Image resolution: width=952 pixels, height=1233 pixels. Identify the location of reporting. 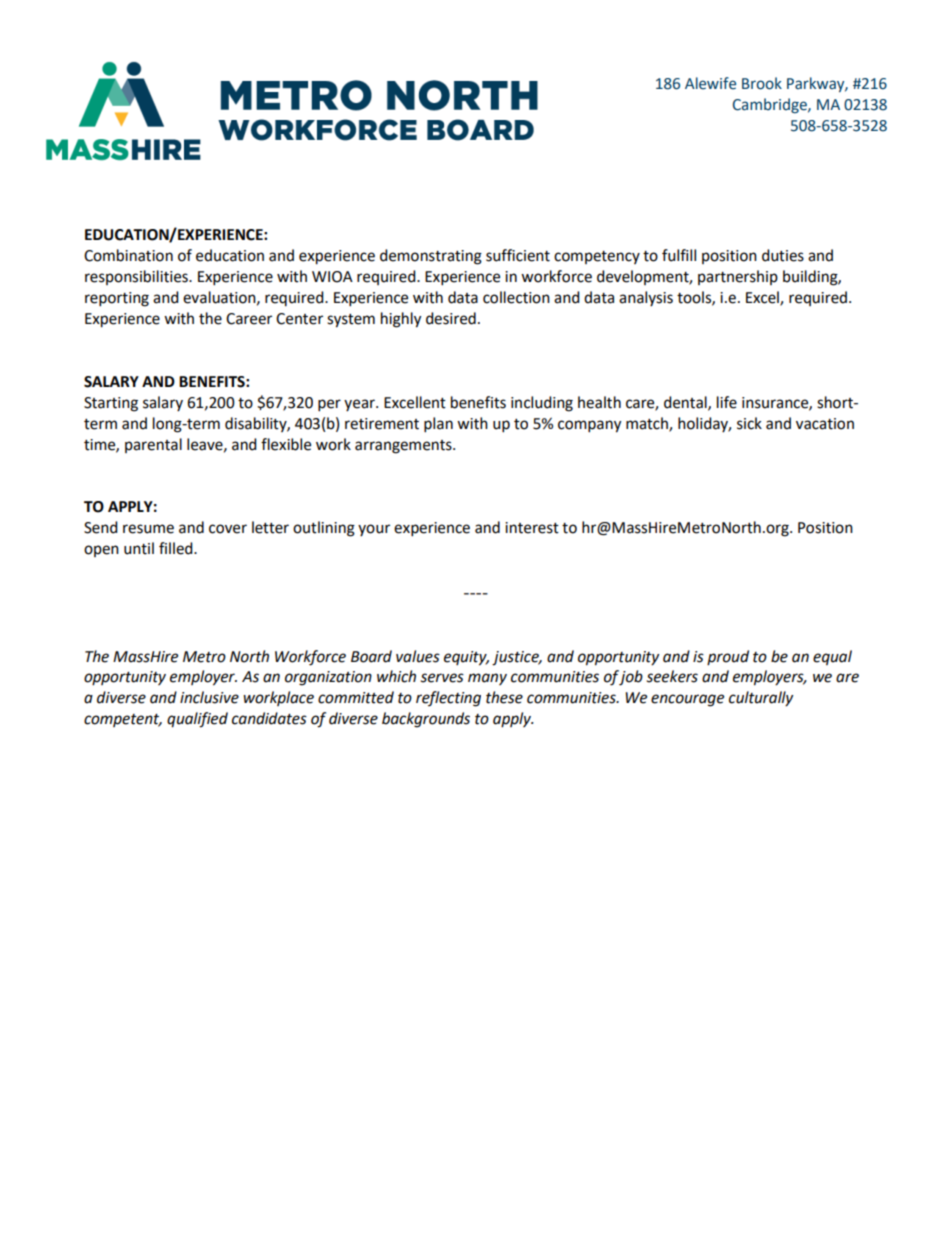
(117, 299).
